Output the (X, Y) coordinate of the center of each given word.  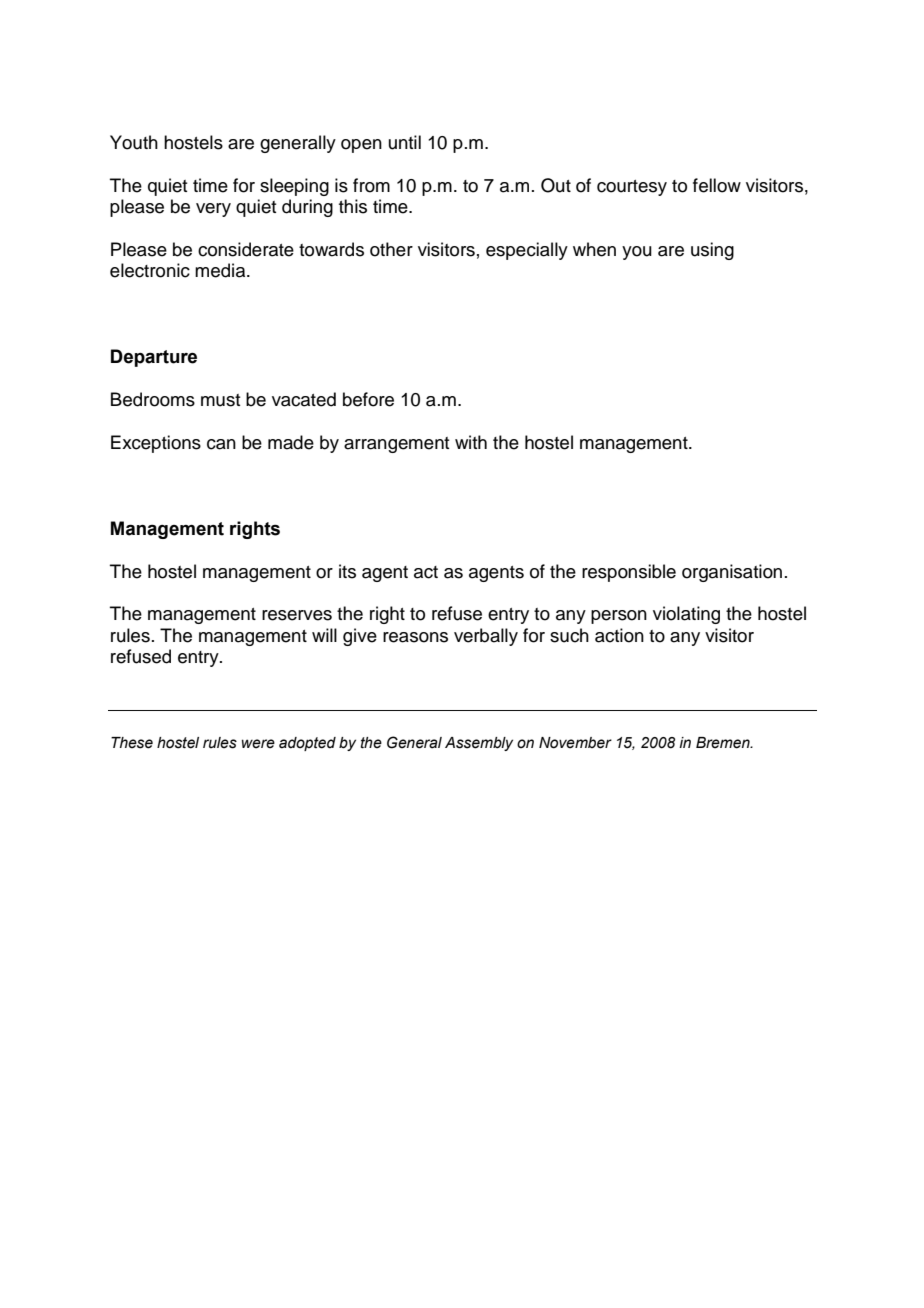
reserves (297, 615)
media (221, 270)
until (405, 142)
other (391, 249)
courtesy (632, 188)
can (221, 444)
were (258, 744)
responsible (629, 573)
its (347, 571)
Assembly (479, 744)
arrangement (397, 445)
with (471, 442)
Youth (134, 142)
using (712, 251)
